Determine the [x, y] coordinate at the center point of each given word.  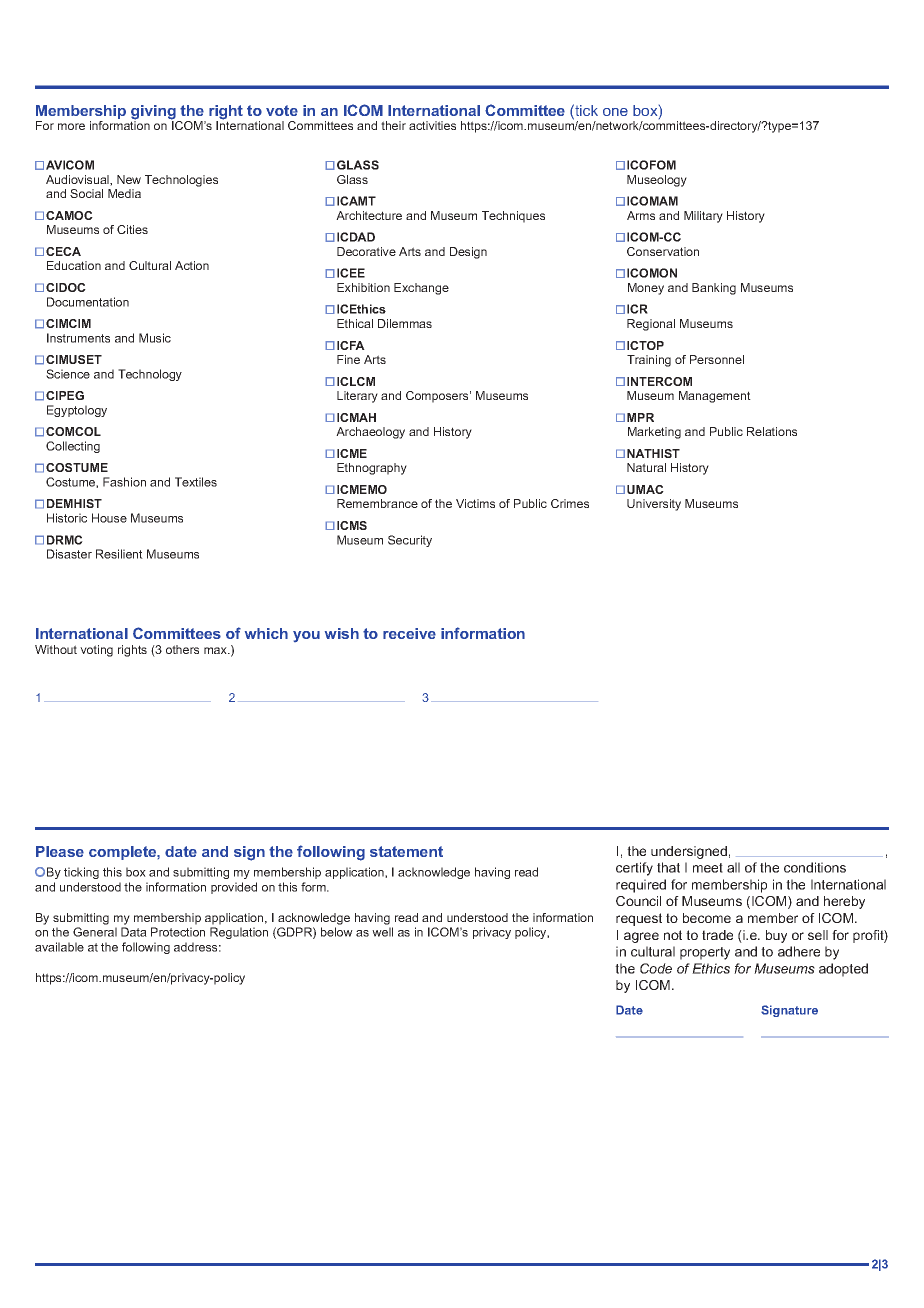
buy [776, 936]
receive [409, 633]
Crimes [570, 503]
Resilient [119, 554]
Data [134, 932]
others [182, 649]
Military [703, 217]
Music [155, 338]
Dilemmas [405, 323]
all [733, 867]
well [382, 932]
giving [154, 113]
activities [432, 125]
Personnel [717, 359]
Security [410, 541]
